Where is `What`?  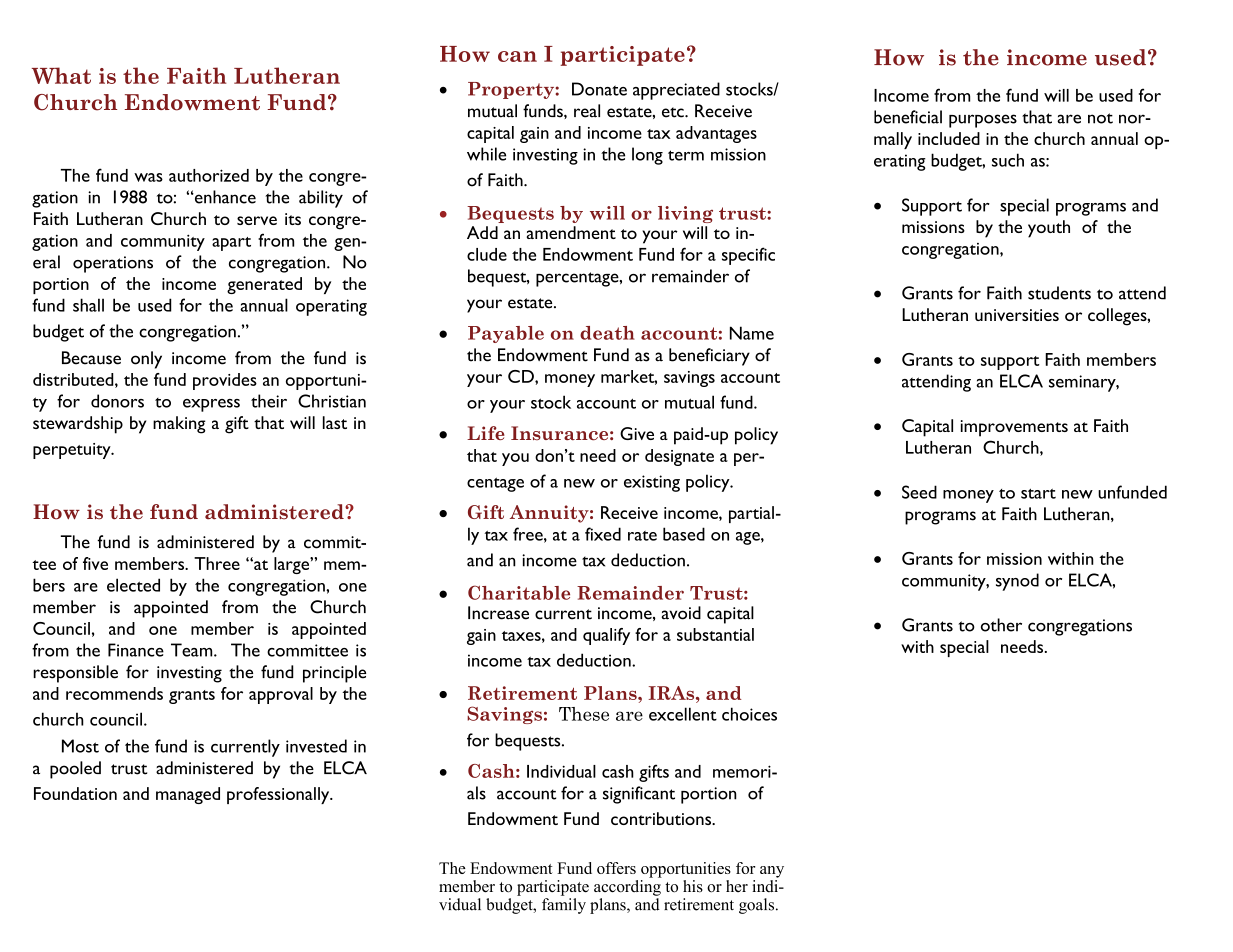 What is located at coordinates (61, 75).
